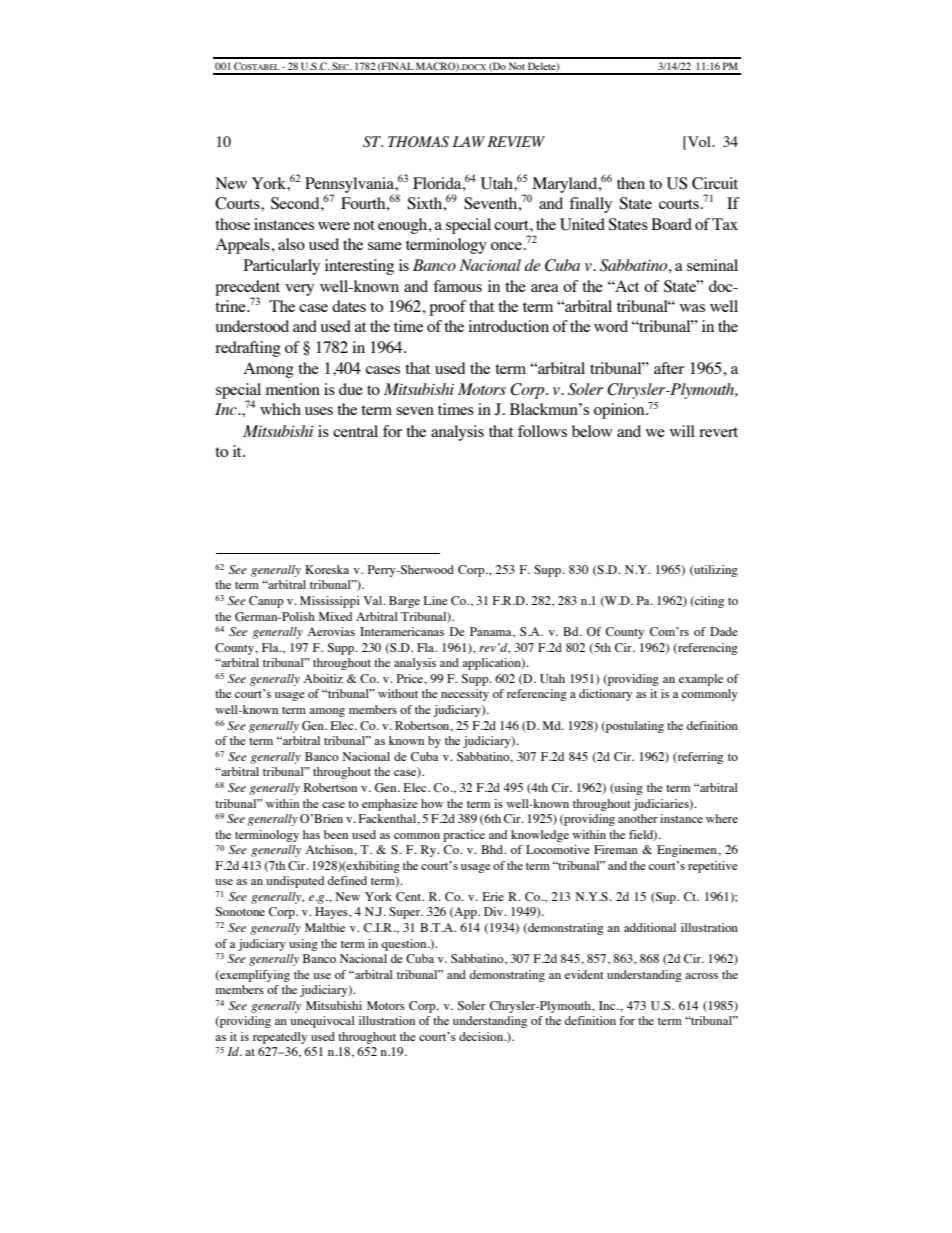 Image resolution: width=952 pixels, height=1233 pixels. I want to click on Line, so click(436, 600).
